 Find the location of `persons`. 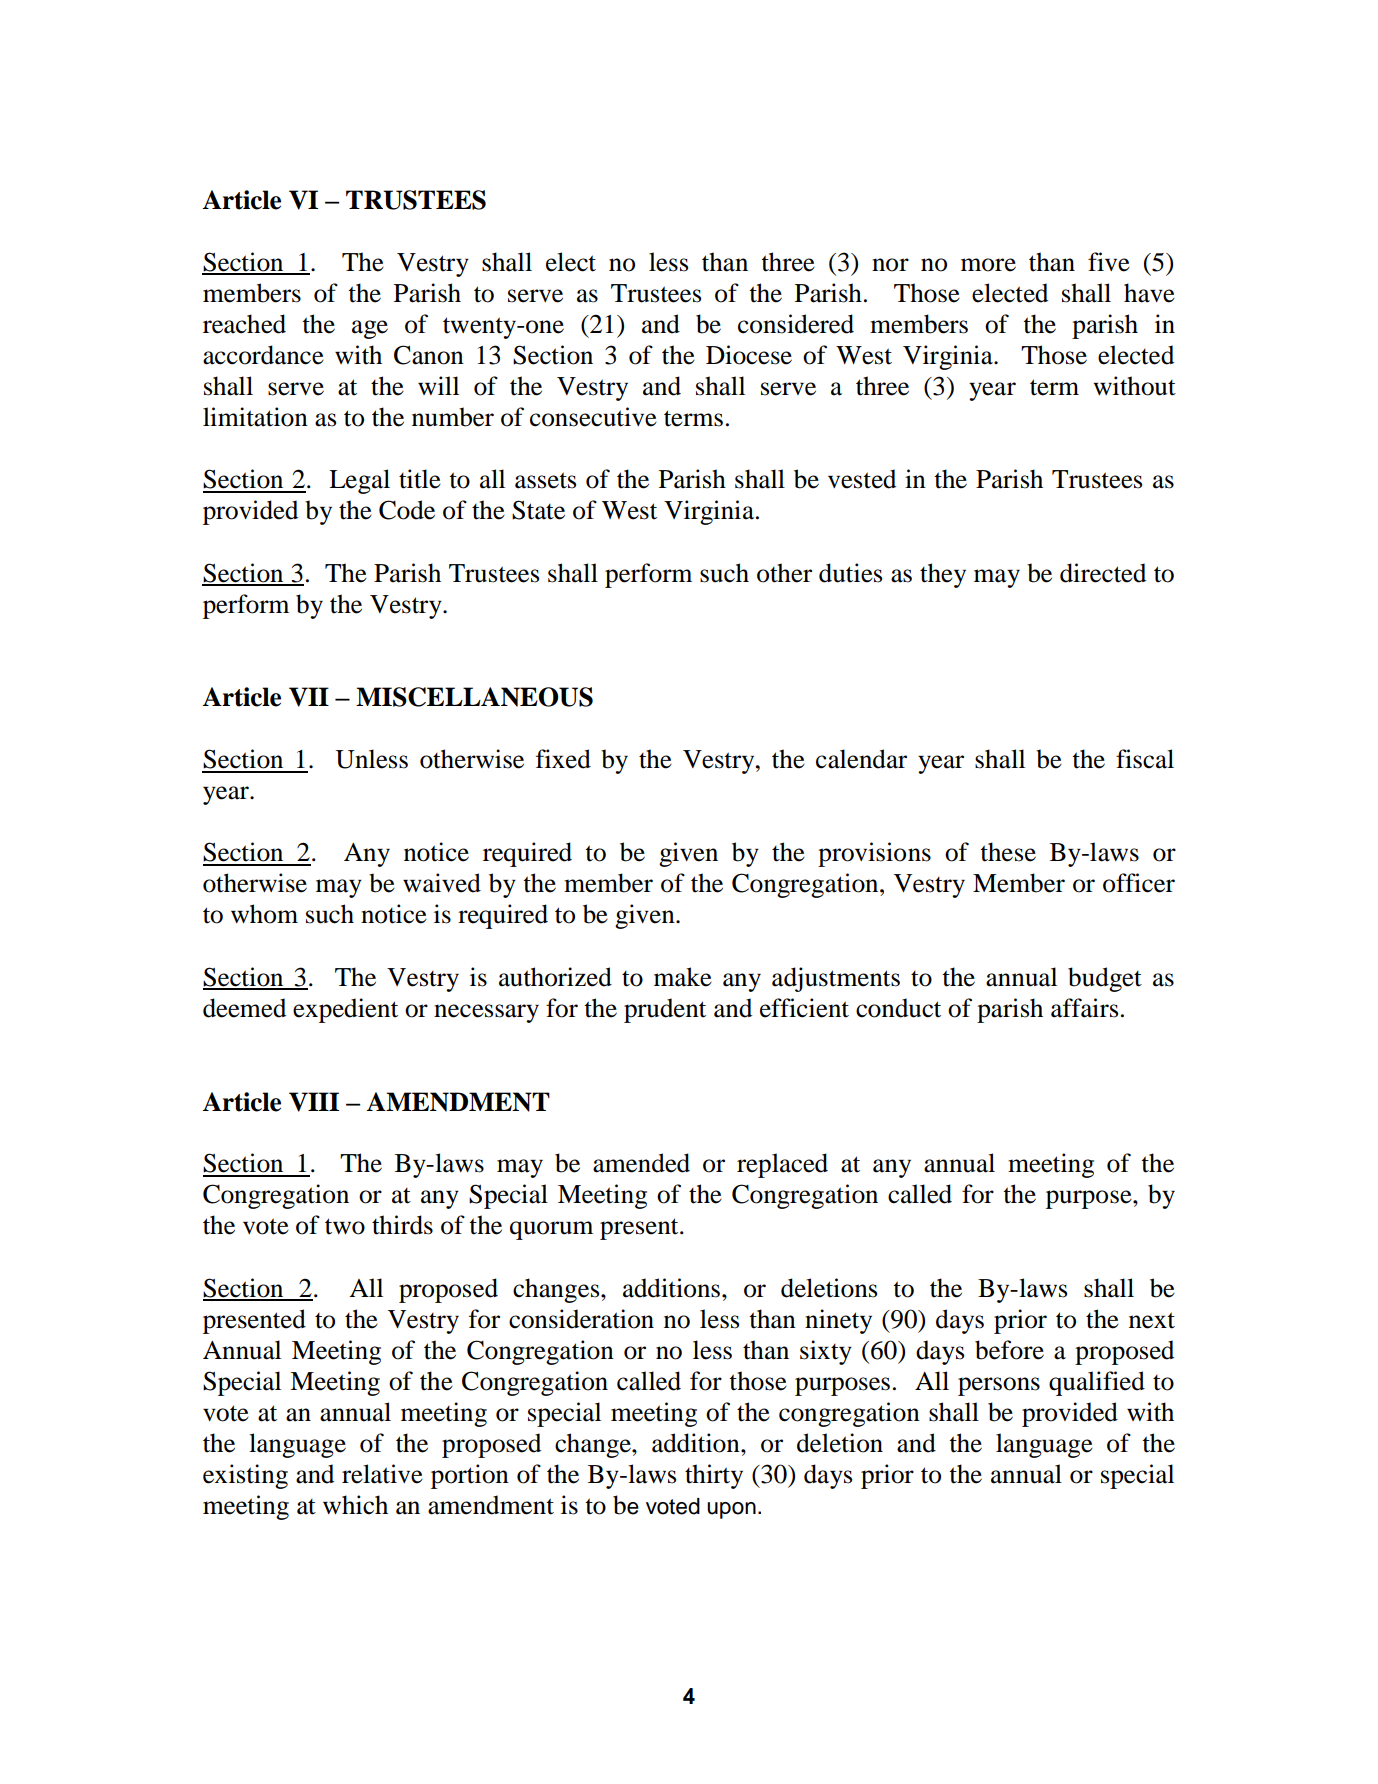

persons is located at coordinates (999, 1386).
